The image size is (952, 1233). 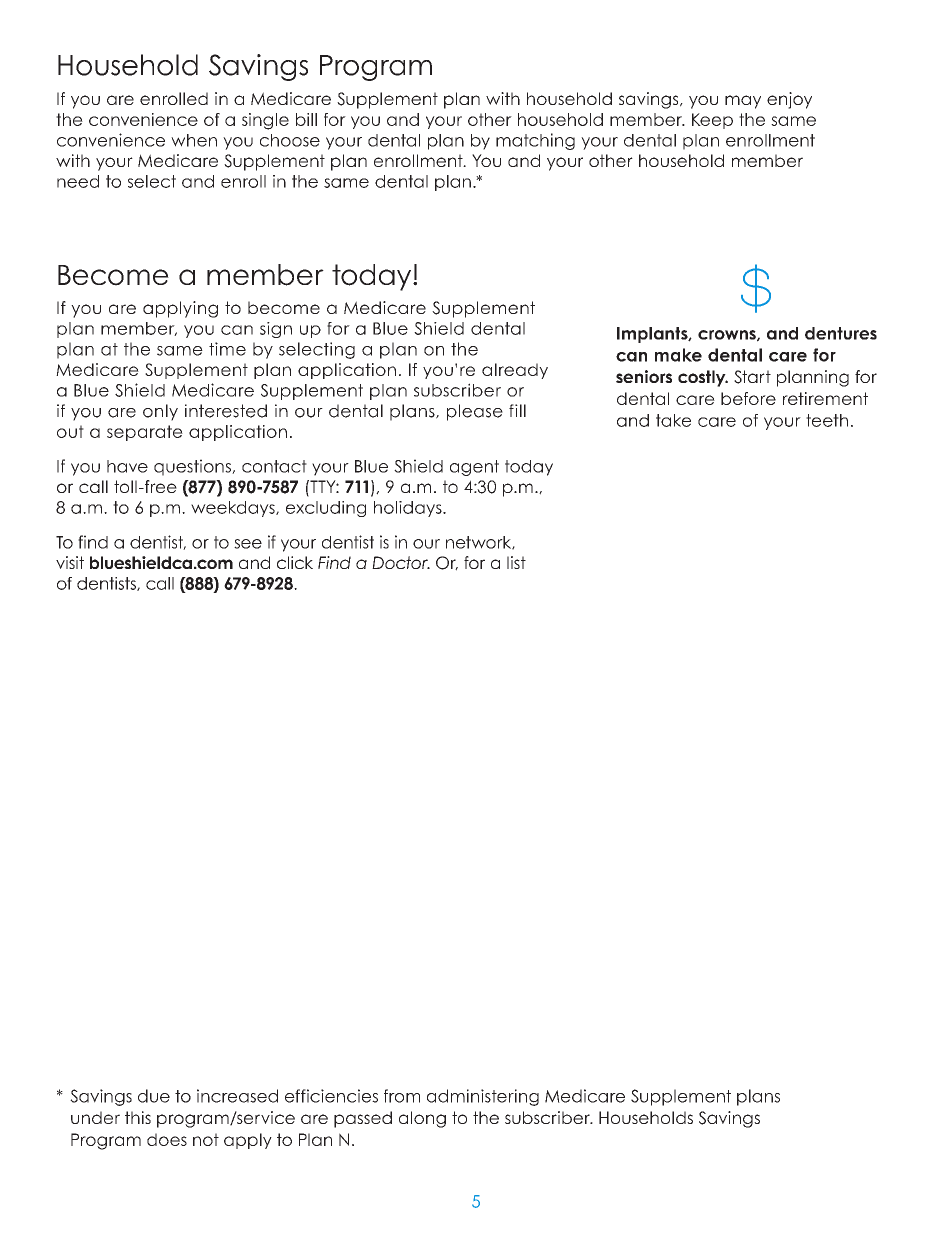 What do you see at coordinates (516, 562) in the screenshot?
I see `list` at bounding box center [516, 562].
